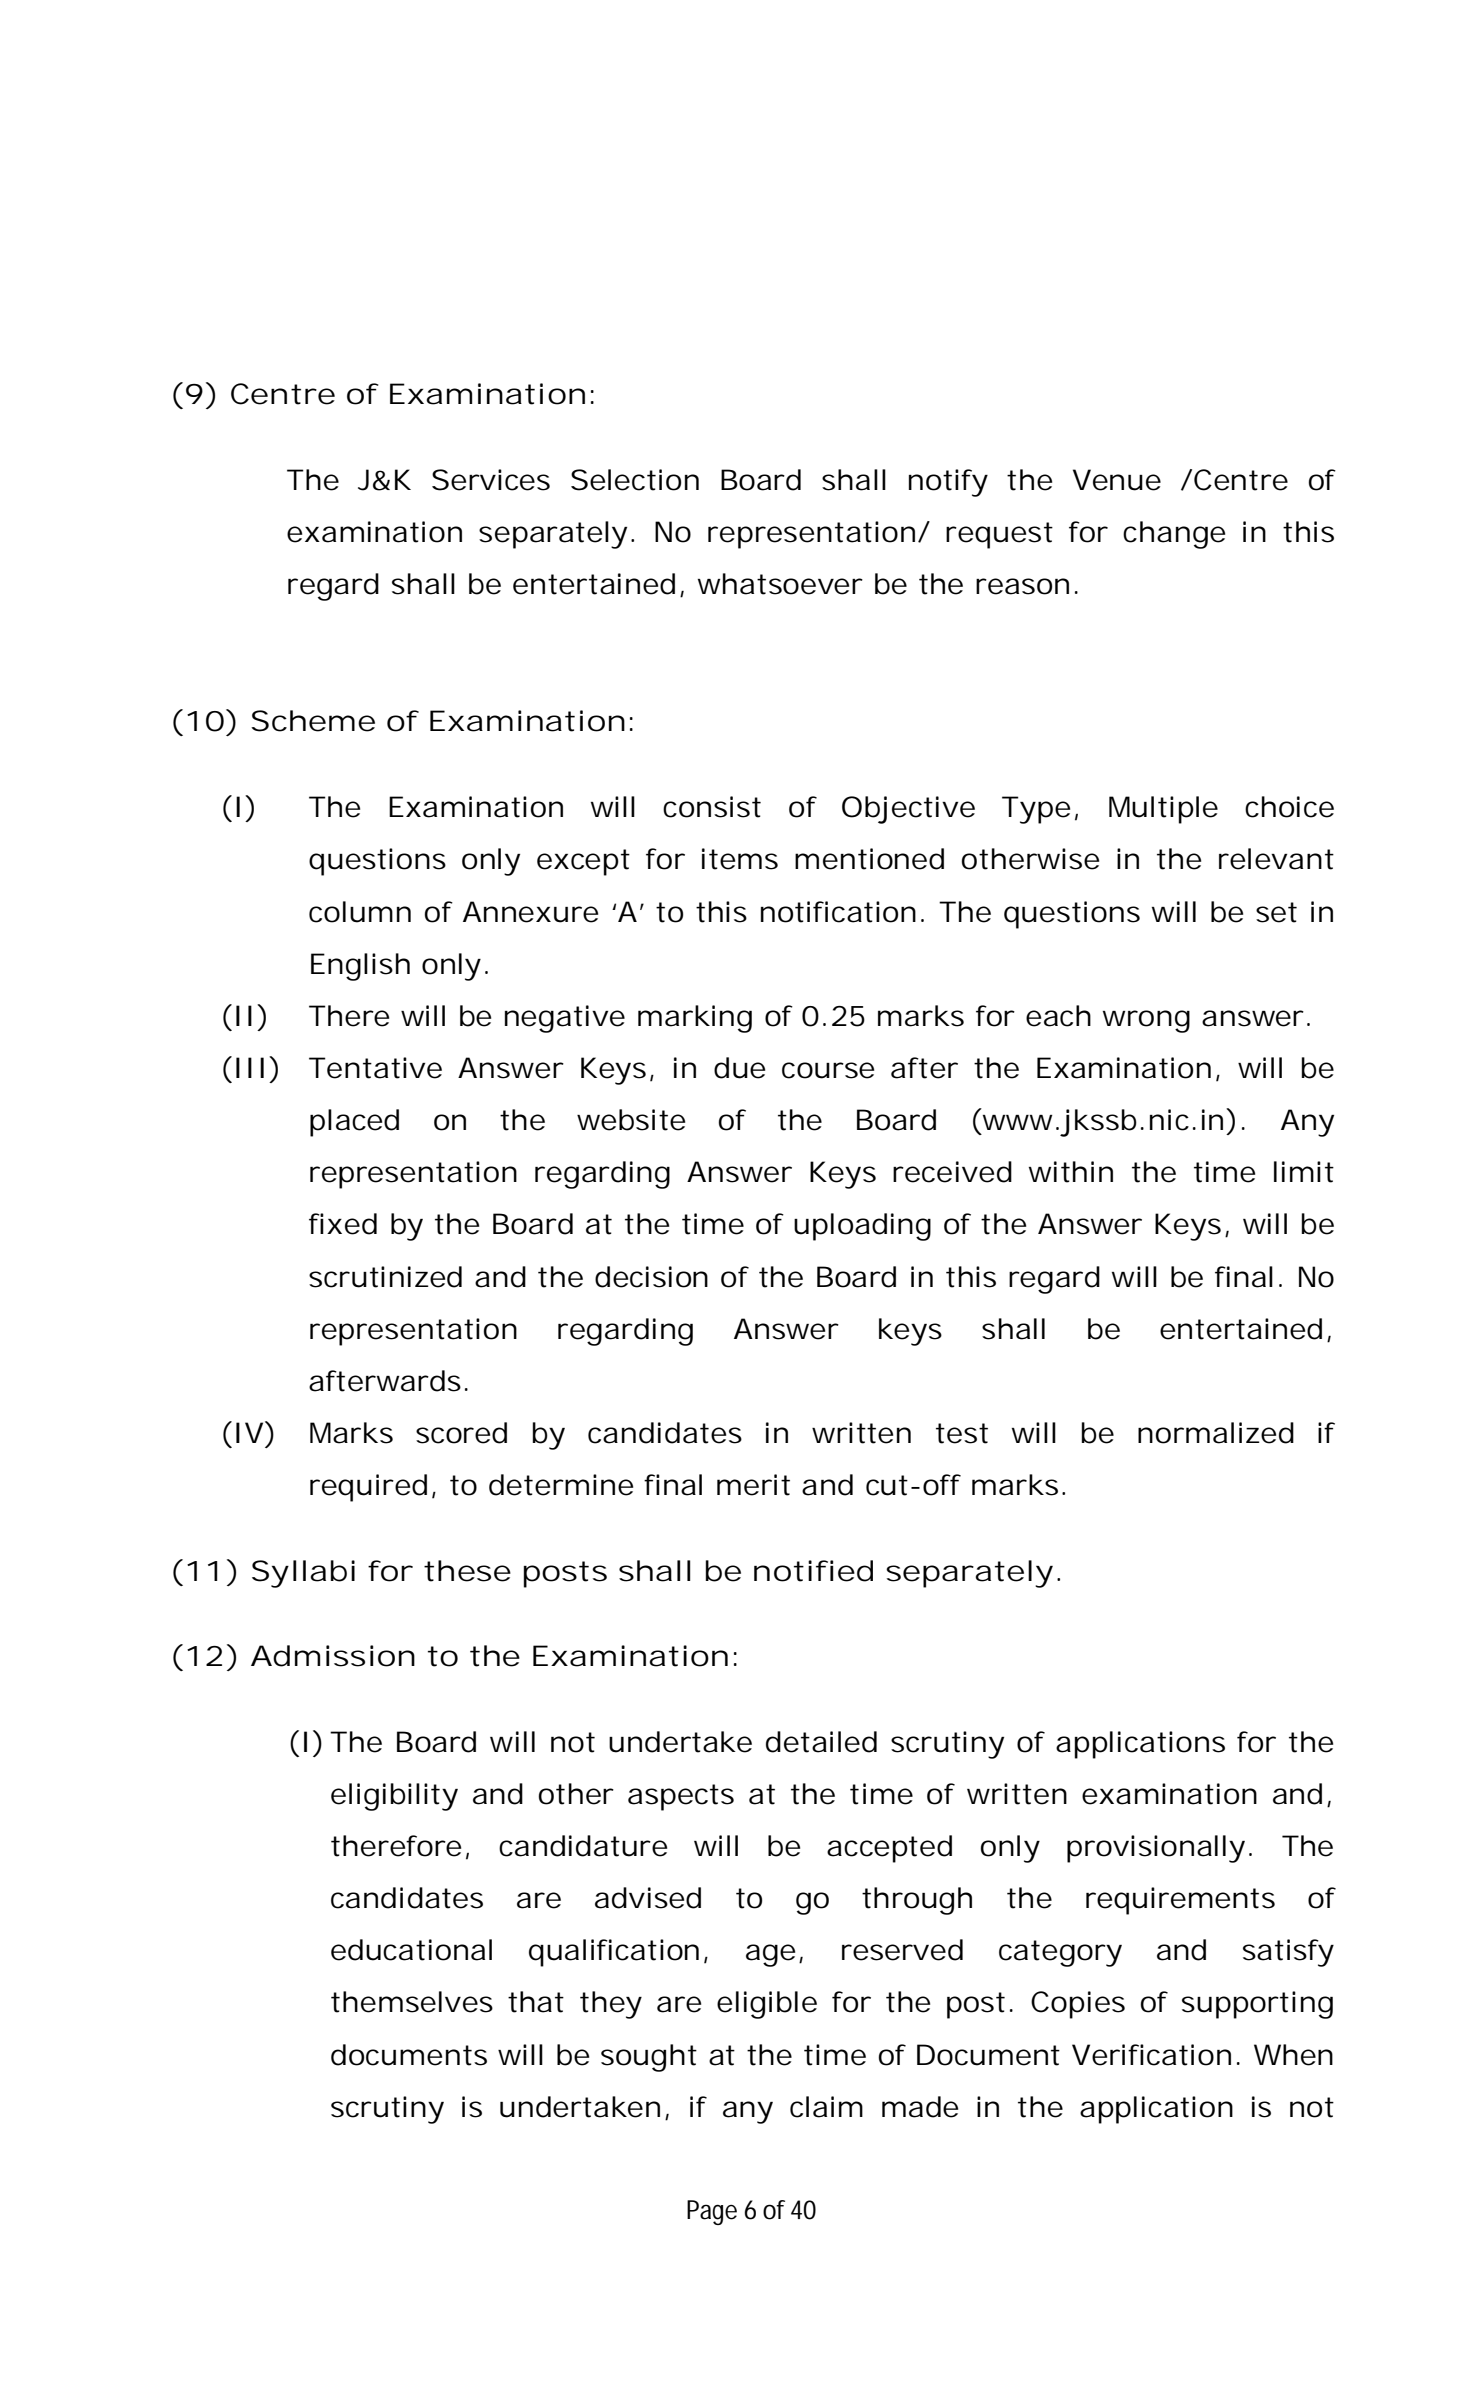 The image size is (1459, 2403). Describe the element at coordinates (461, 1433) in the screenshot. I see `scored` at that location.
